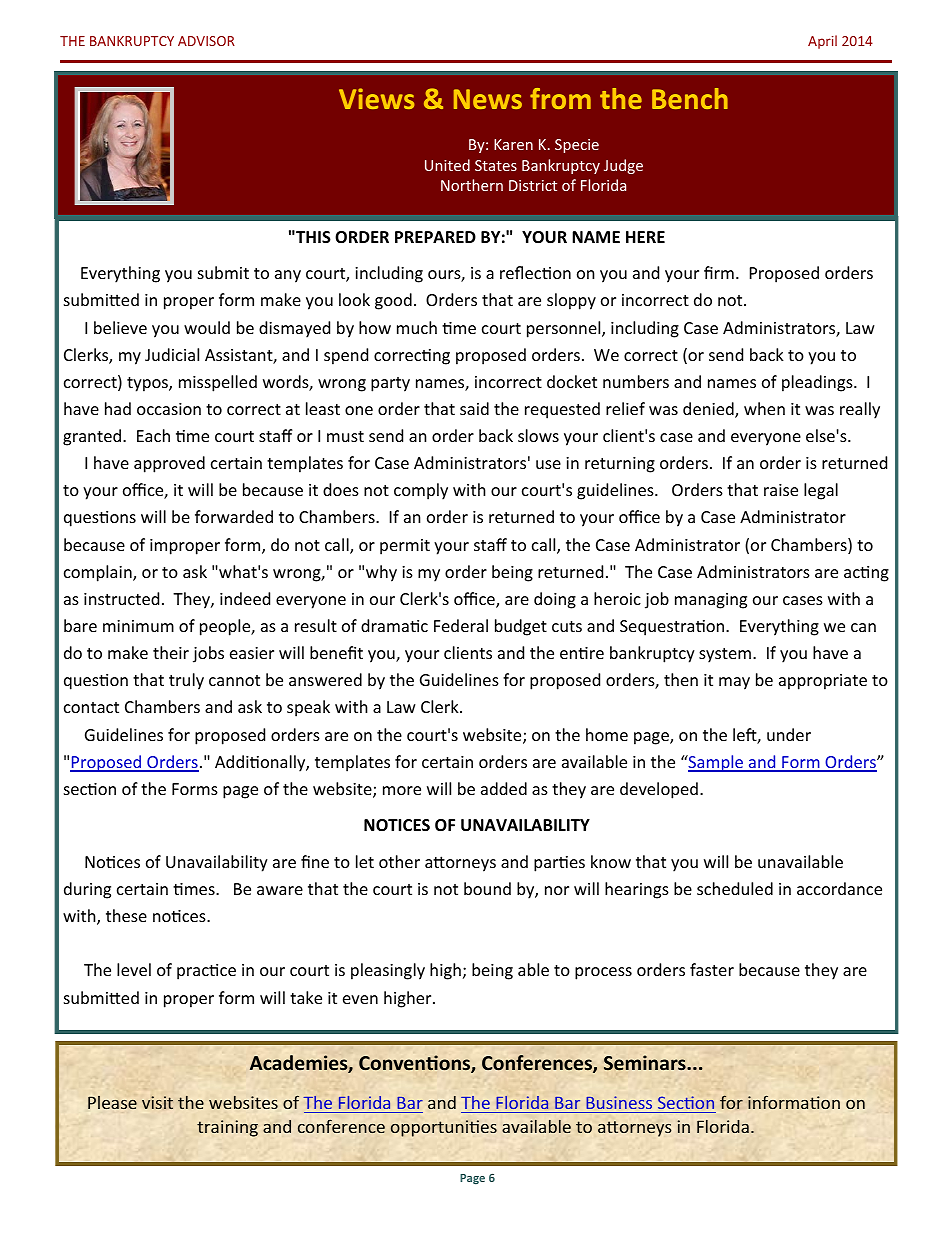 Image resolution: width=952 pixels, height=1233 pixels. I want to click on Seminars, so click(646, 1063).
